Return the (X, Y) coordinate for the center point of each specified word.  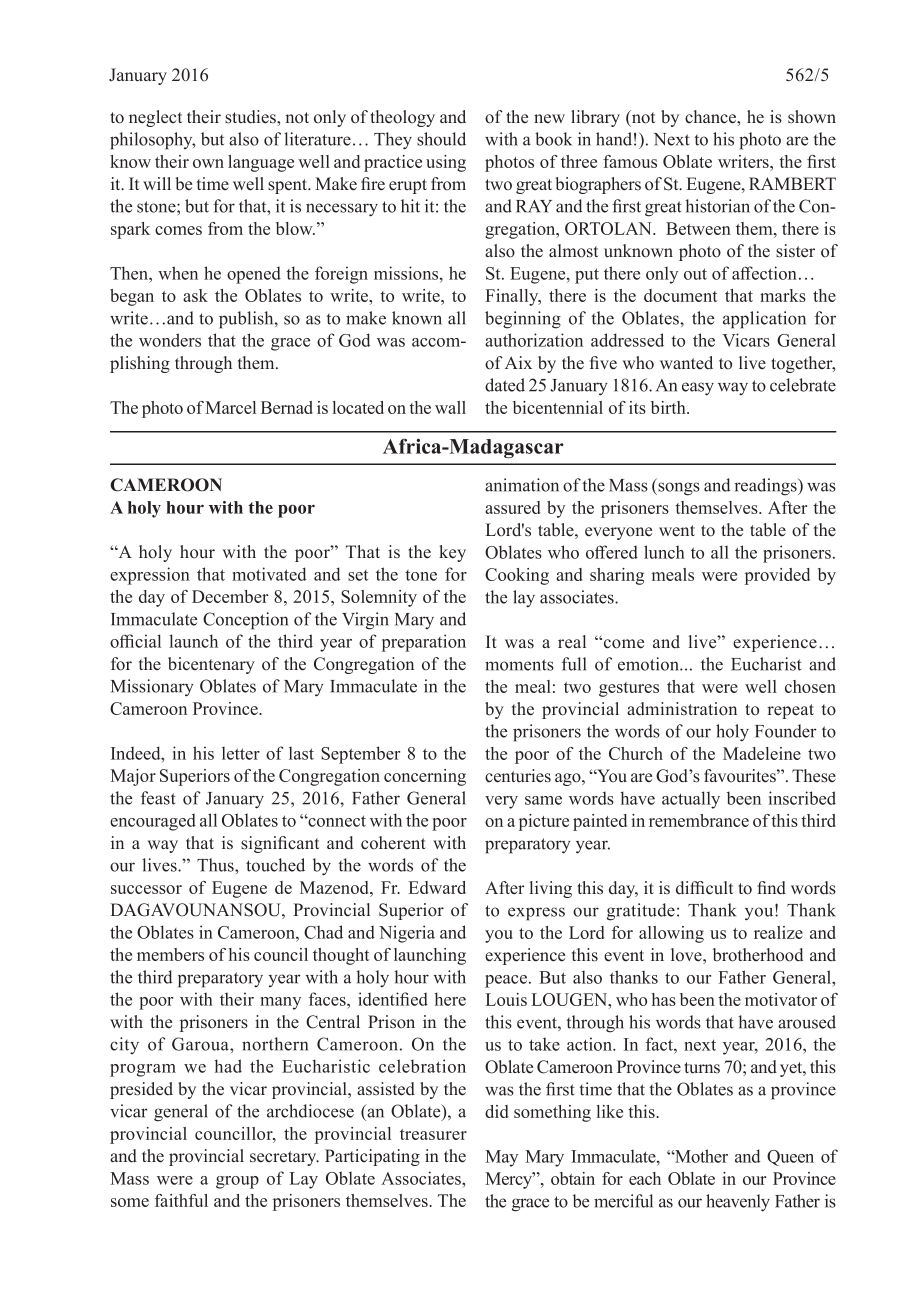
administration (682, 709)
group (237, 1182)
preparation (424, 643)
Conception (245, 621)
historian (717, 206)
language (261, 163)
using (446, 163)
